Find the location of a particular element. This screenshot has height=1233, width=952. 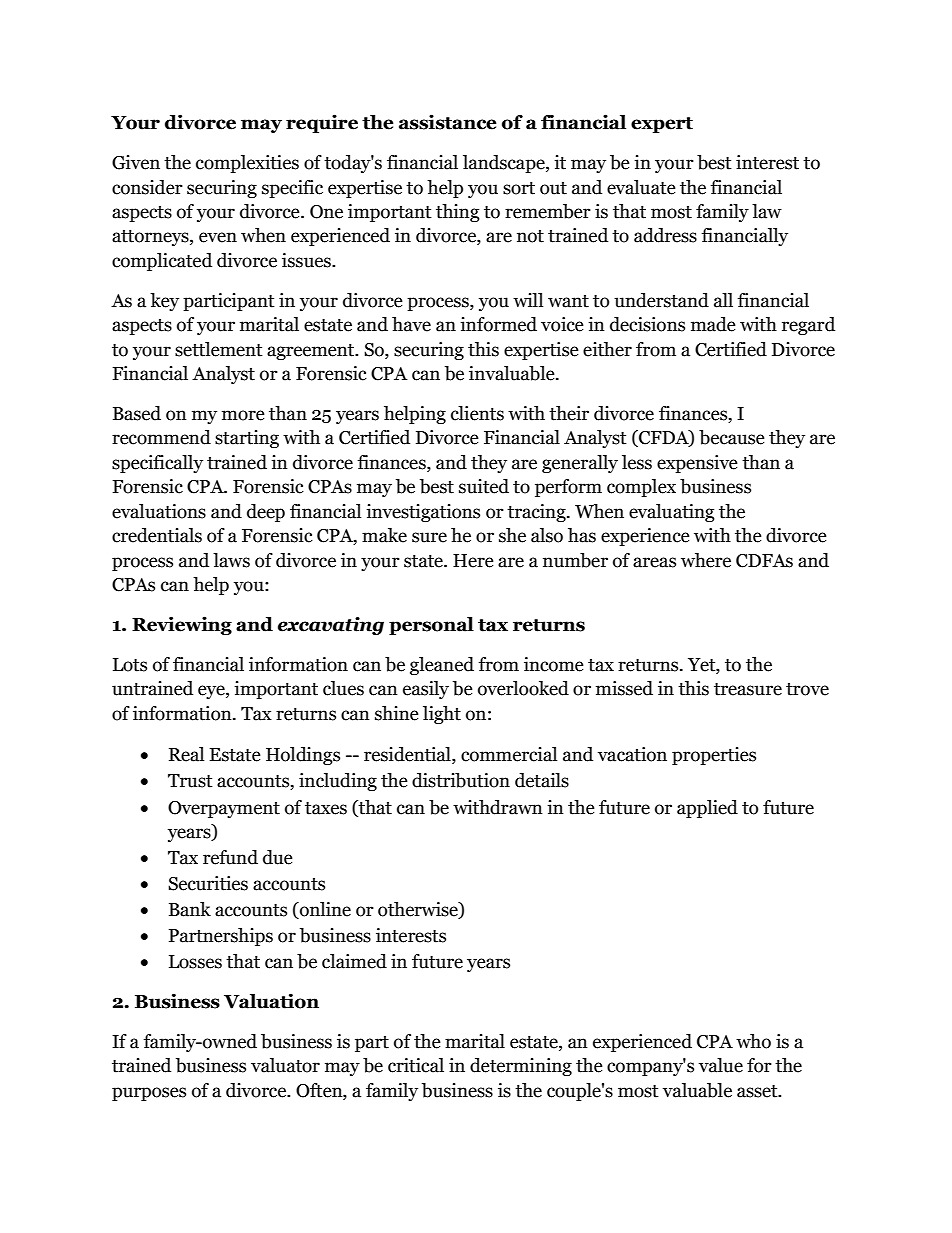

purposes is located at coordinates (149, 1094).
